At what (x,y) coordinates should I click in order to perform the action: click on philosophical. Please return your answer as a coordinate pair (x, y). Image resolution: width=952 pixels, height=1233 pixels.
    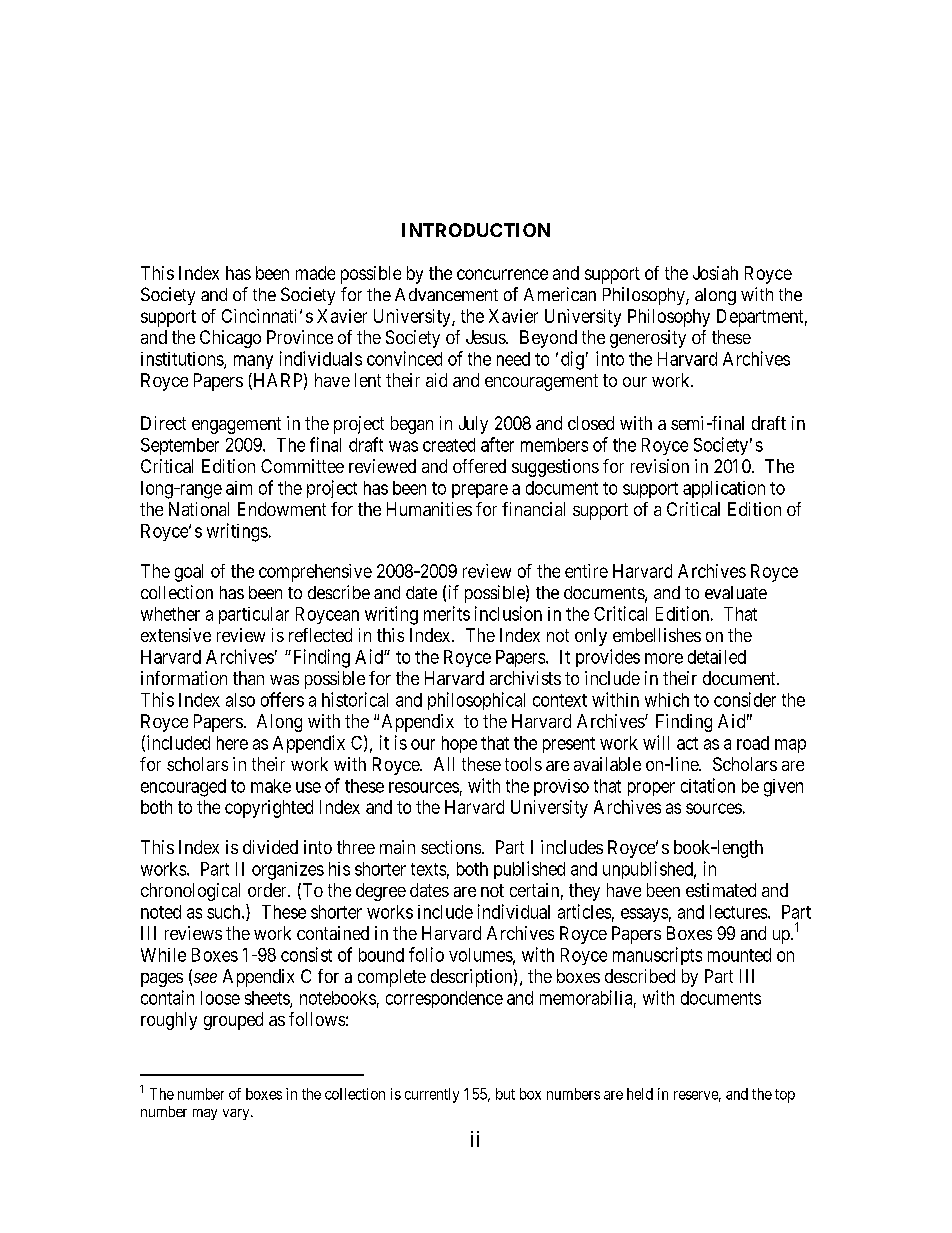
    Looking at the image, I should click on (476, 701).
